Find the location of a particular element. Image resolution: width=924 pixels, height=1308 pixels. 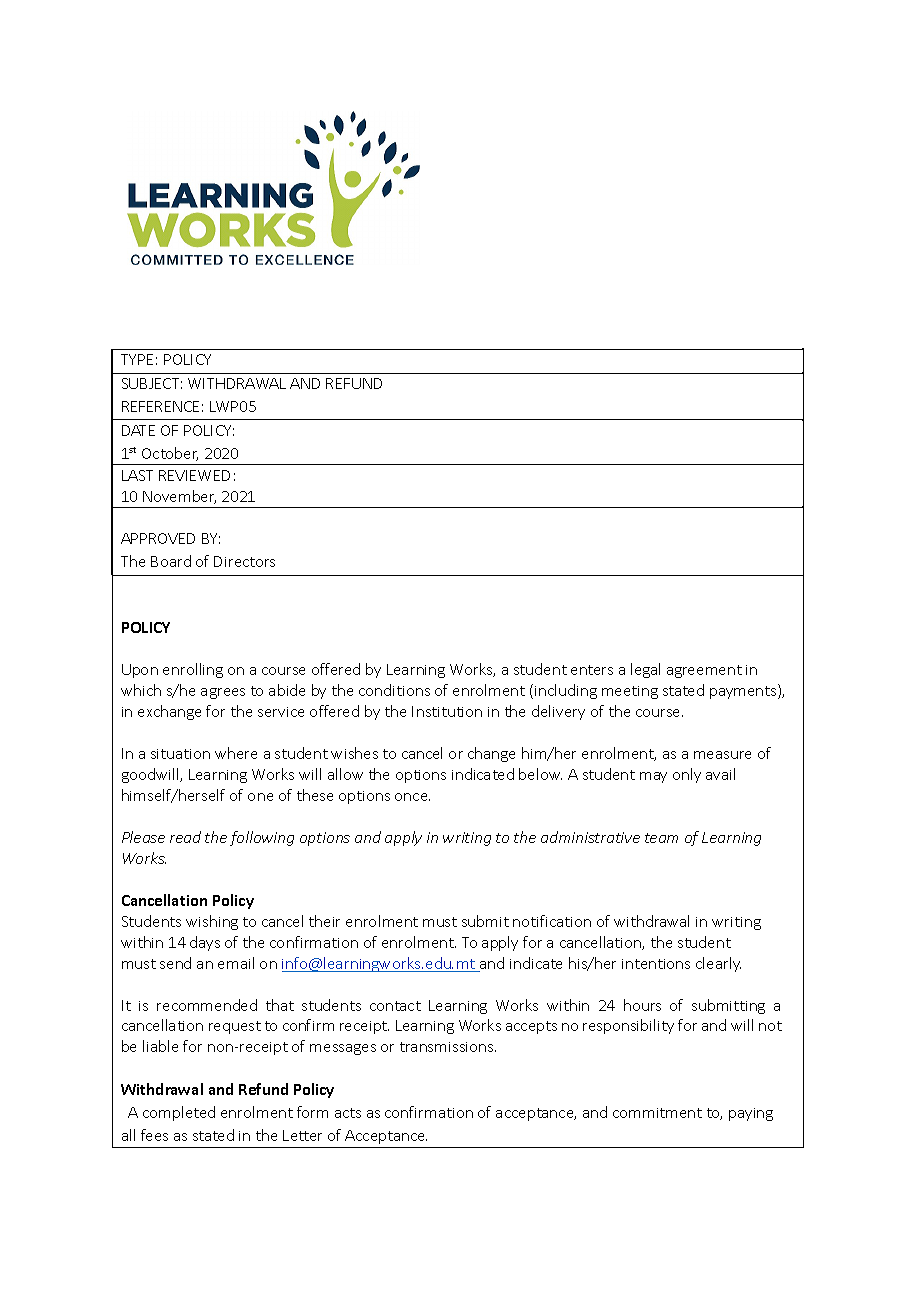

where is located at coordinates (236, 753).
